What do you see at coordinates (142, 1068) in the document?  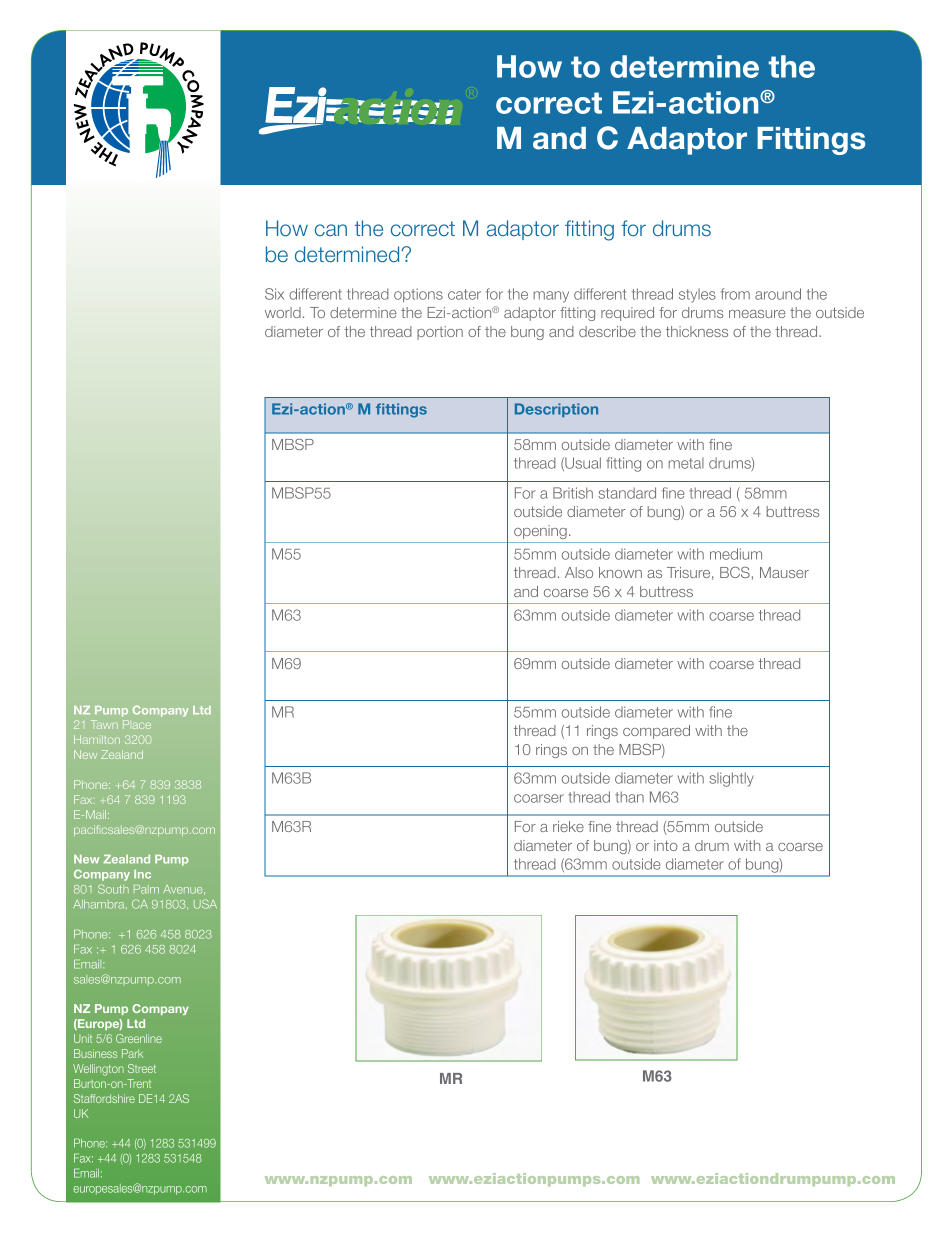 I see `Street` at bounding box center [142, 1068].
